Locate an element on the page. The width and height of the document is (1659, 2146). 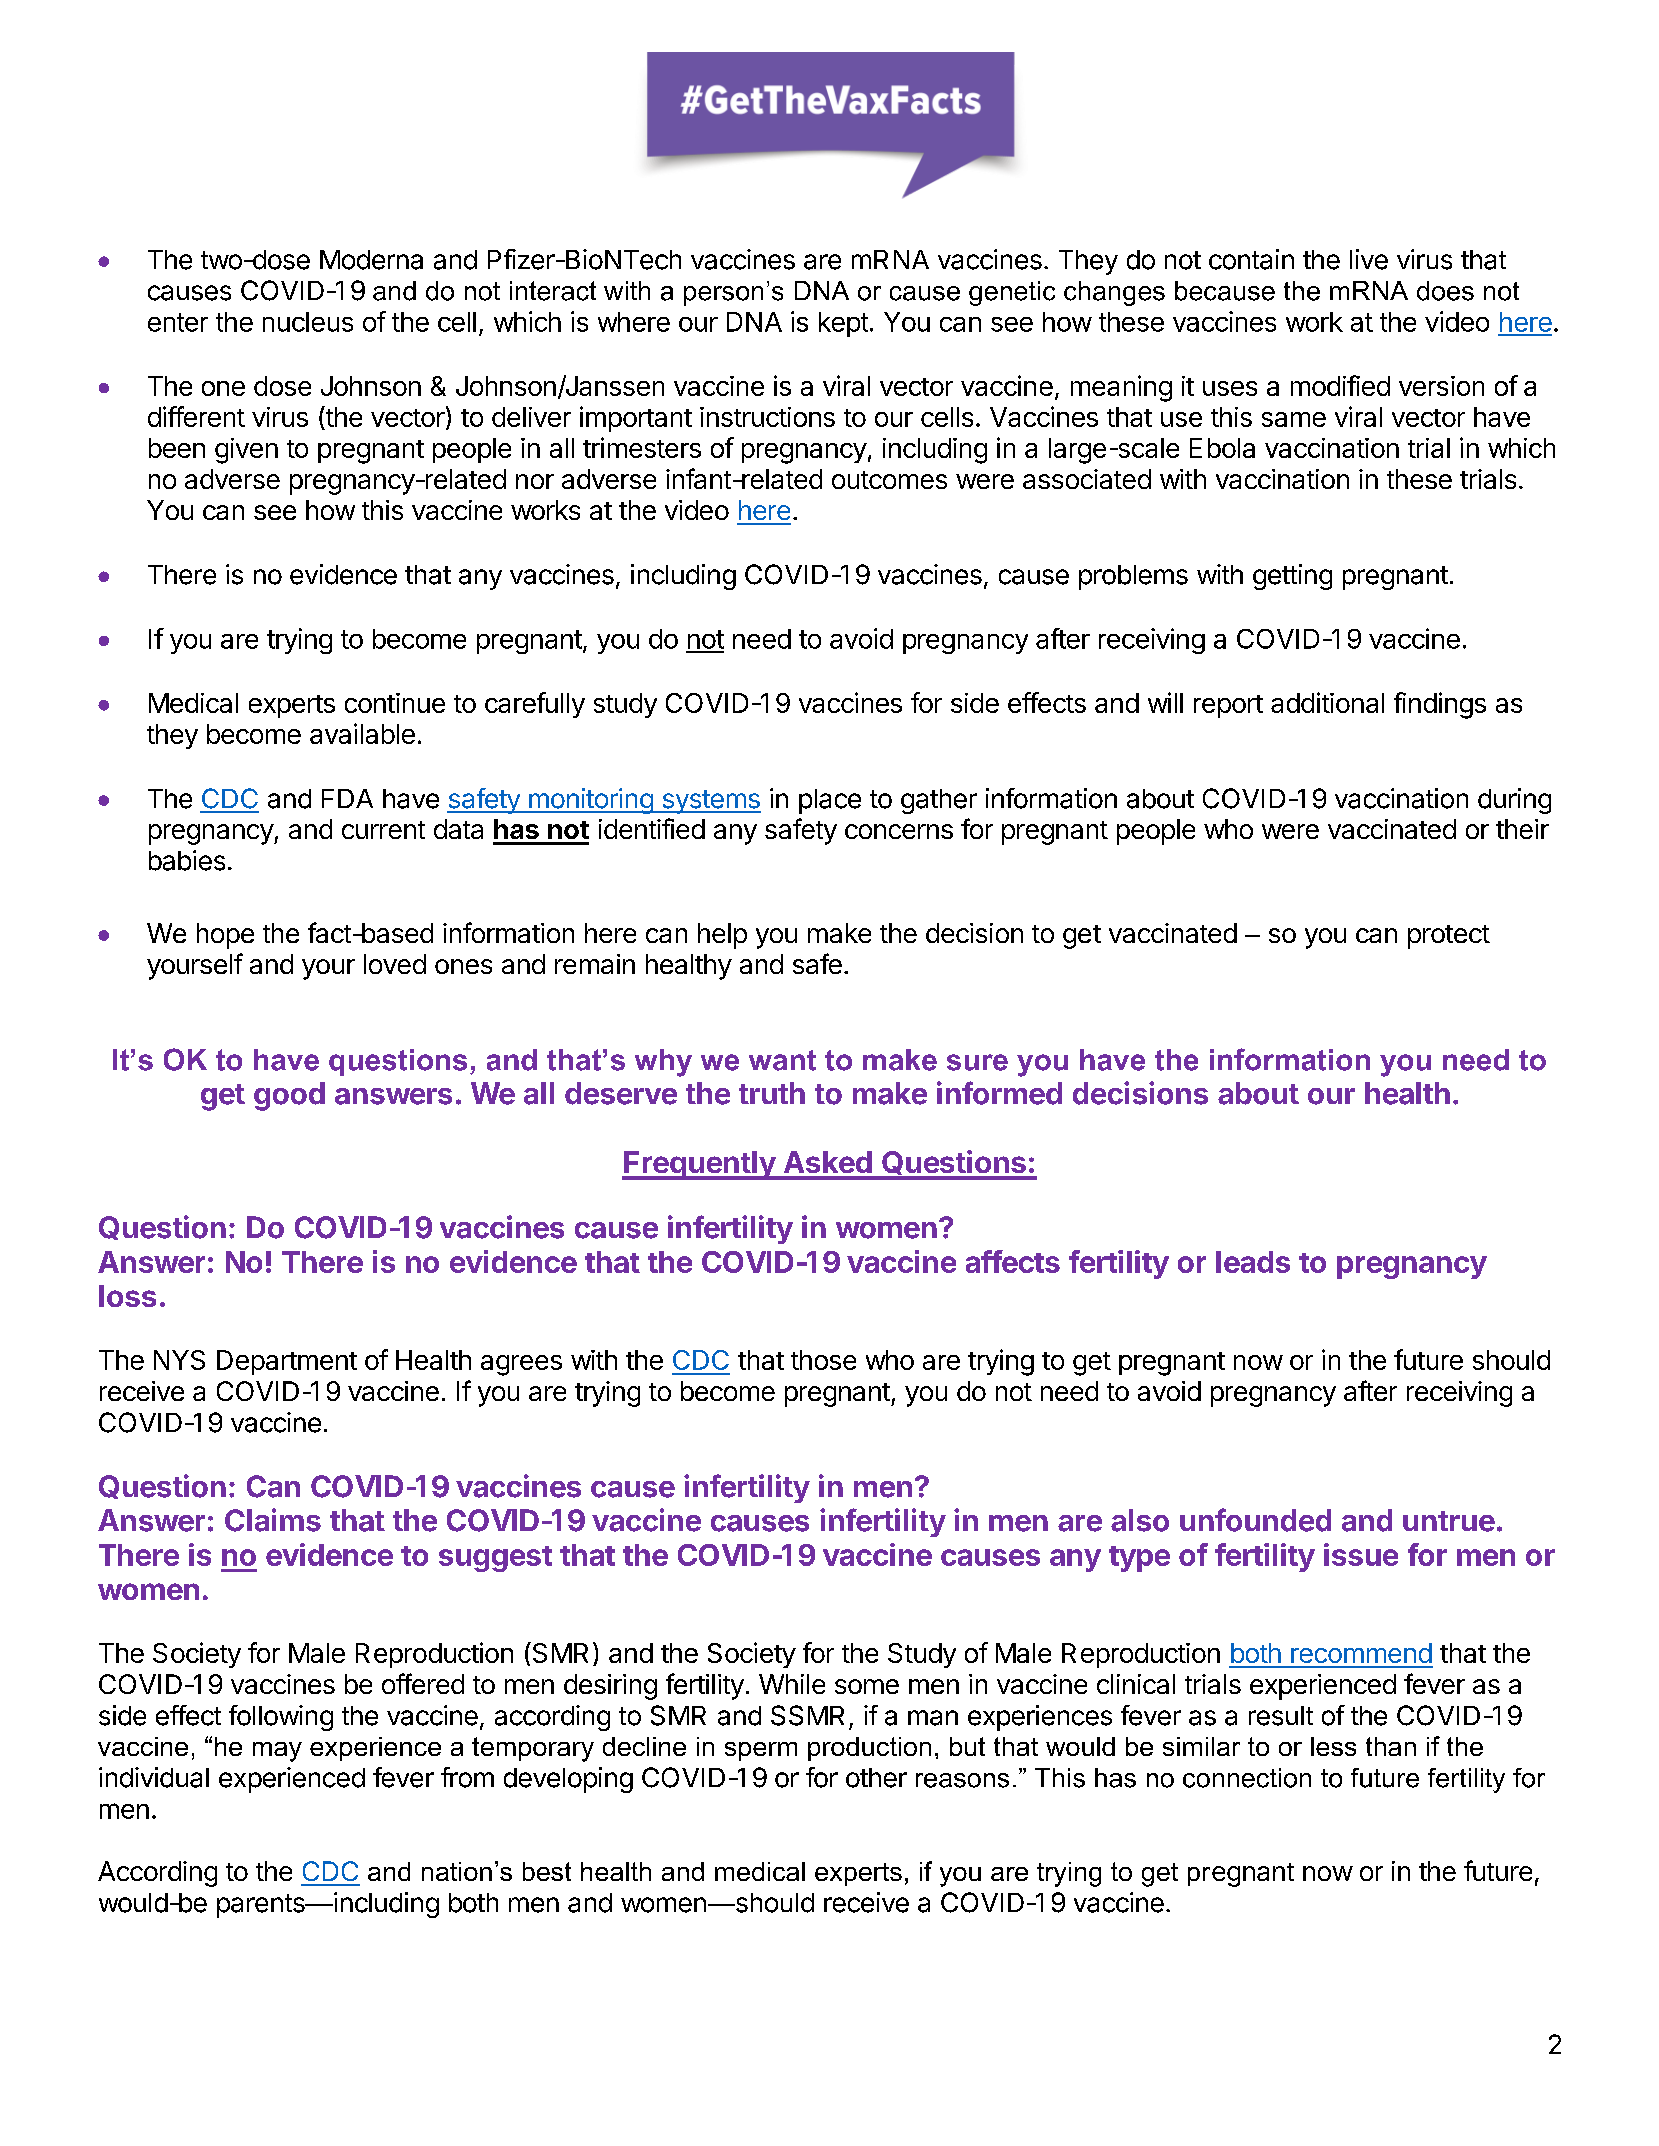
continue is located at coordinates (395, 703).
